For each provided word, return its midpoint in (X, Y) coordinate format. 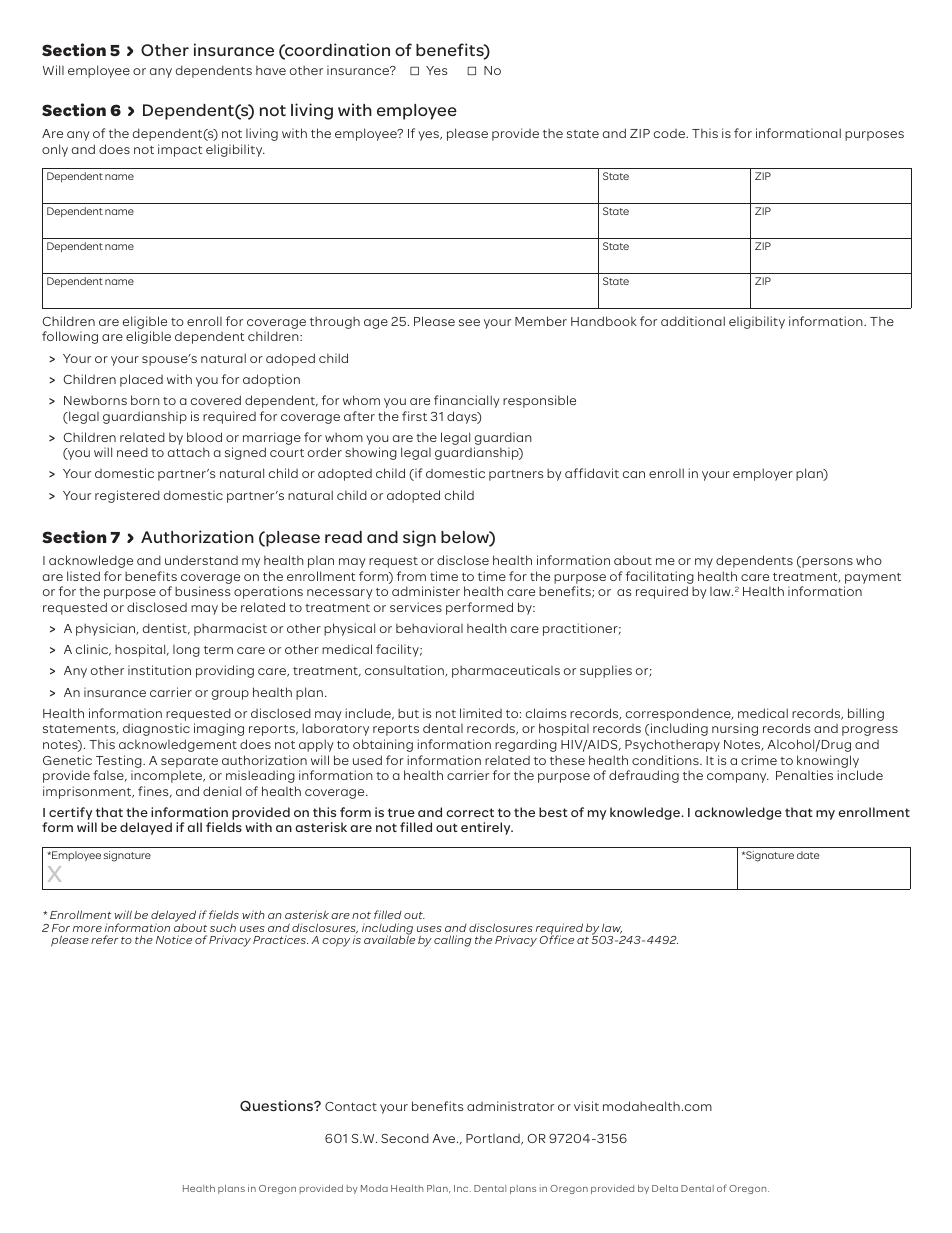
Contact (351, 1106)
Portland (494, 1139)
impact (180, 150)
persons (826, 562)
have (271, 70)
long (186, 650)
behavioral (429, 628)
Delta (665, 1188)
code (670, 133)
